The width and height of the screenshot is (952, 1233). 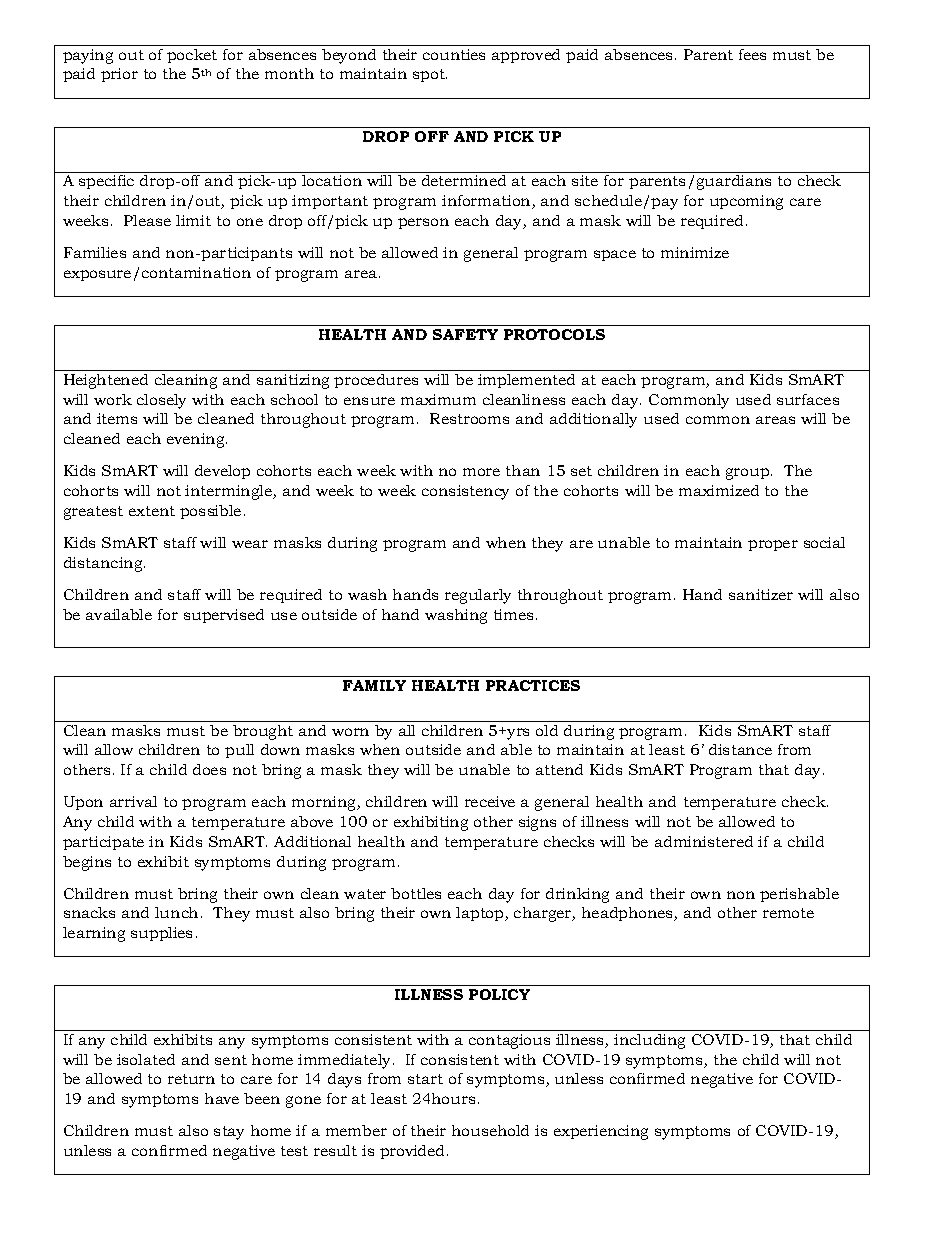 I want to click on fees, so click(x=752, y=54).
